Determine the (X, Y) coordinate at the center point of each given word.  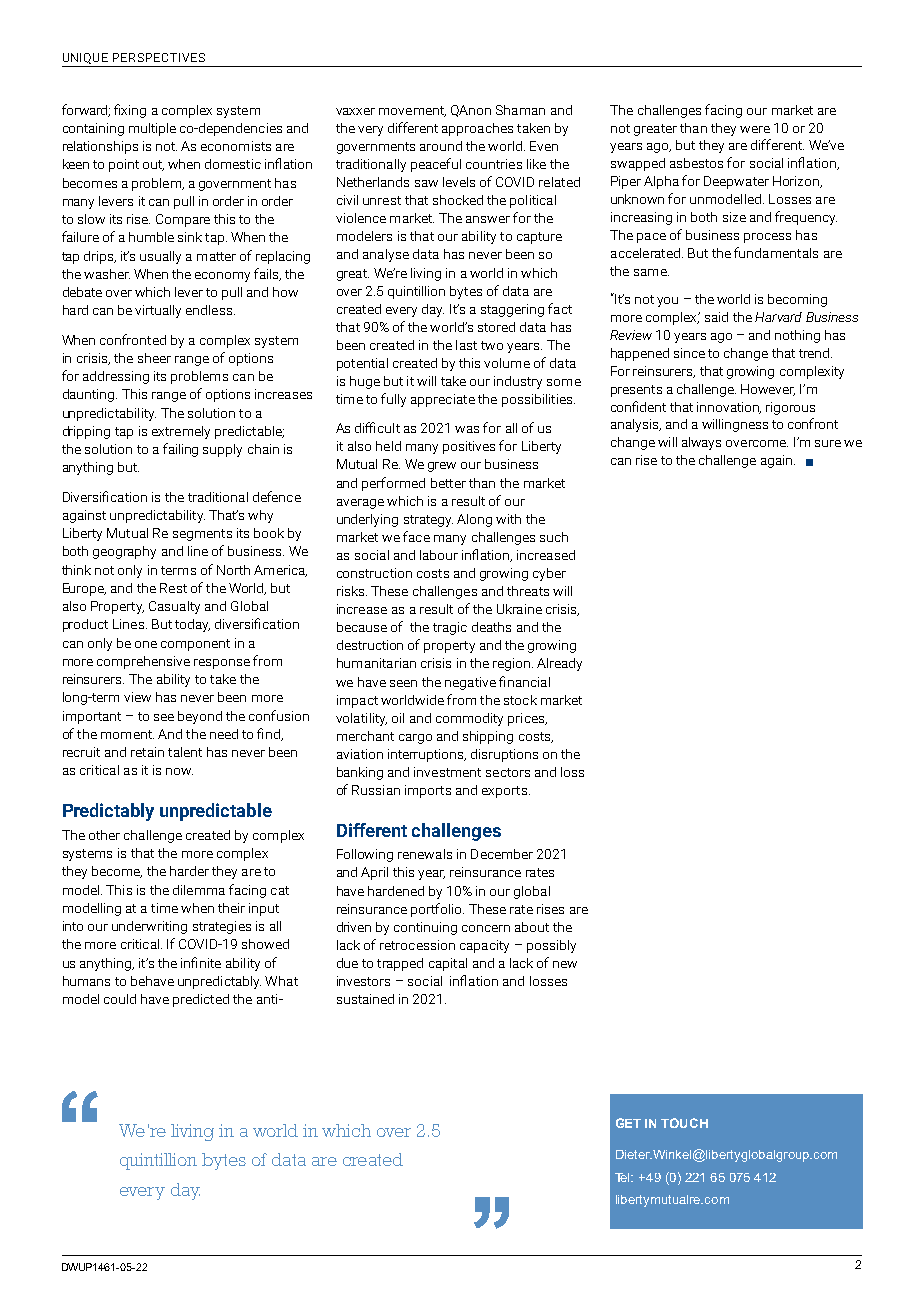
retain (147, 752)
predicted (201, 1000)
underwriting (149, 927)
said (716, 317)
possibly (551, 946)
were (755, 129)
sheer (154, 358)
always (701, 443)
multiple (152, 129)
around (441, 146)
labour (439, 555)
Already (559, 664)
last (466, 345)
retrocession (417, 945)
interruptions (427, 755)
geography (124, 552)
